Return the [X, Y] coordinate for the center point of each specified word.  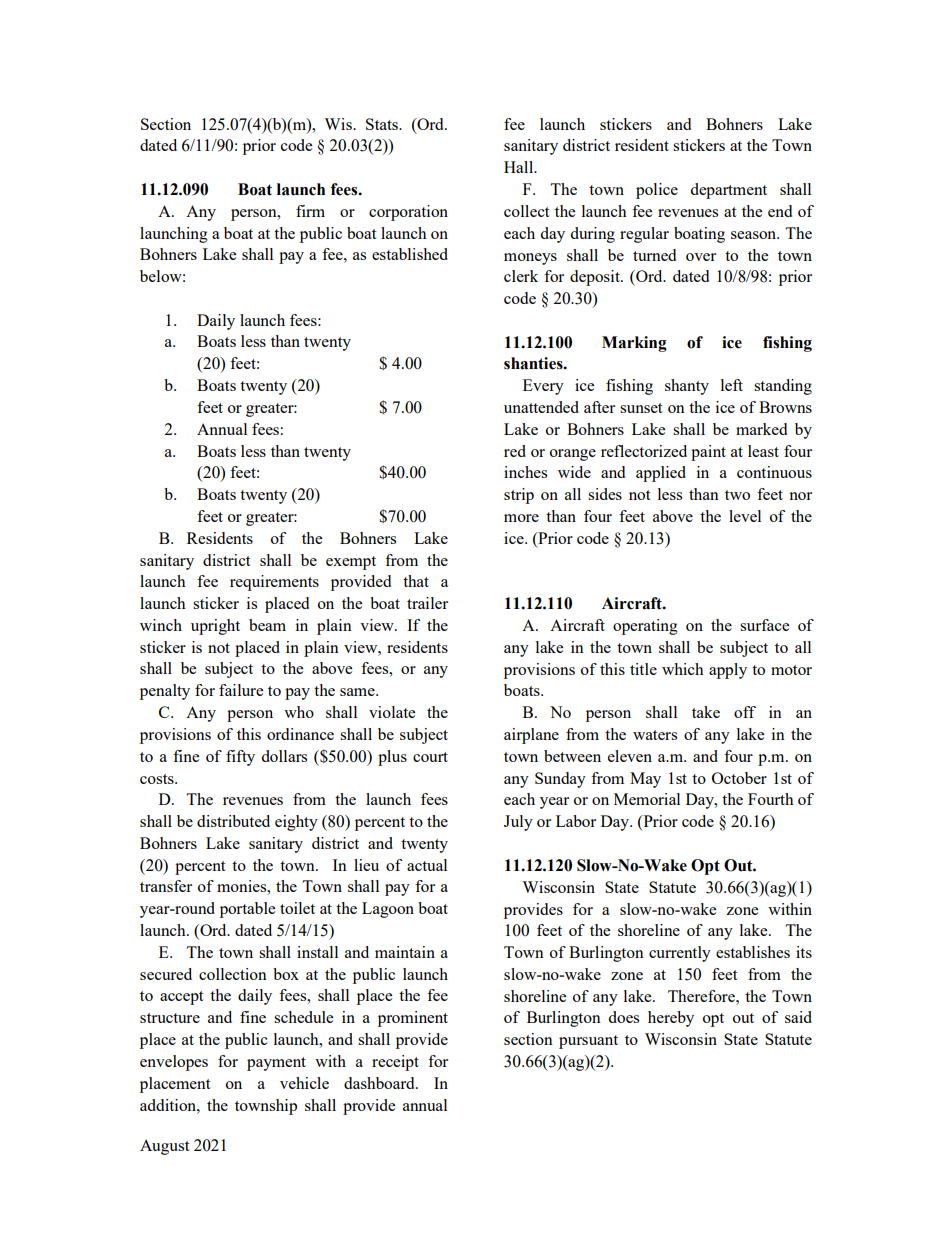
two [737, 495]
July [518, 823]
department [728, 191]
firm [310, 211]
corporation [408, 213]
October [739, 778]
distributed [233, 821]
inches [525, 472]
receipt [395, 1063]
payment [276, 1064]
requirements [274, 583]
